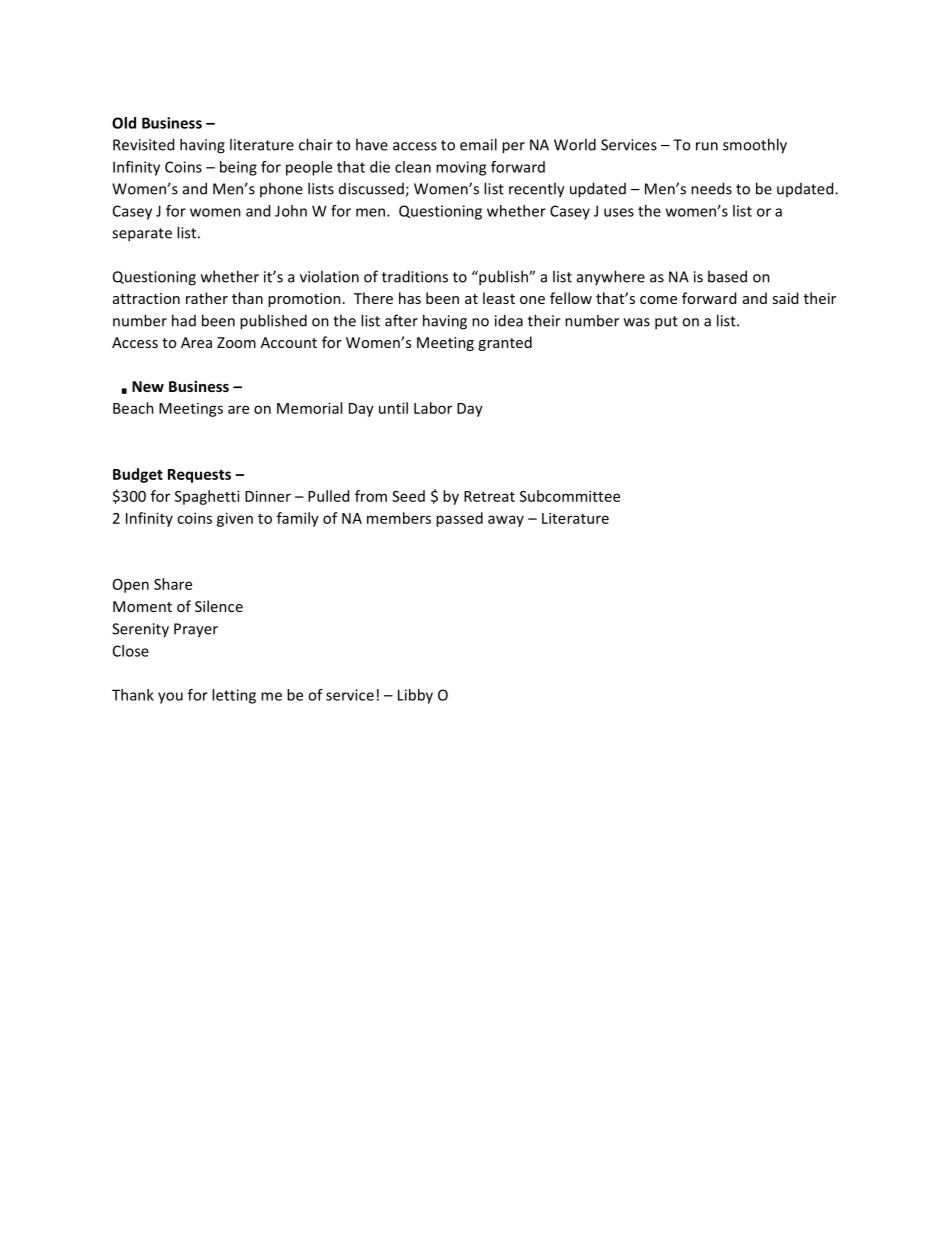 This page has width=952, height=1233. I want to click on email, so click(478, 144).
